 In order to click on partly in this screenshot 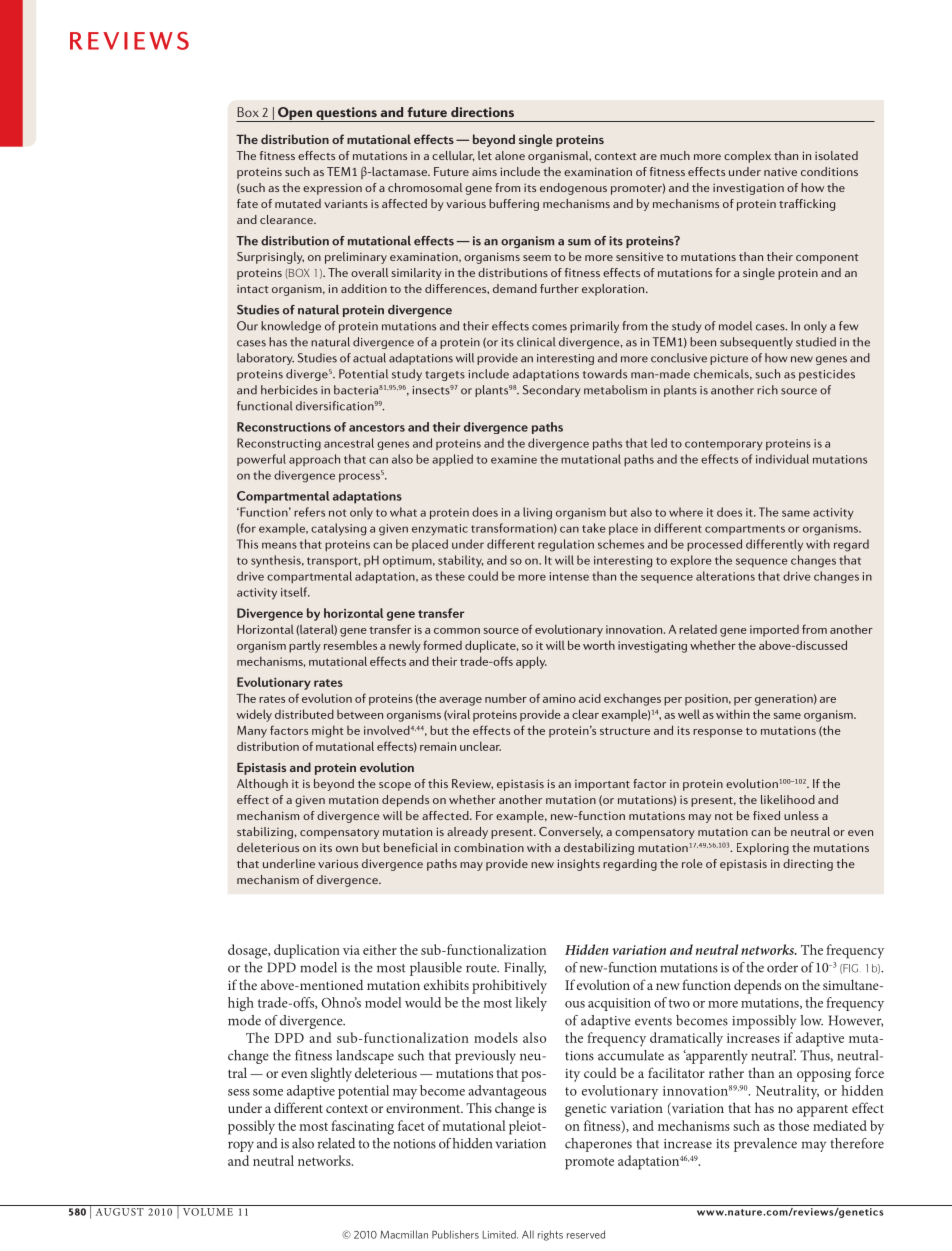, I will do `click(305, 646)`.
